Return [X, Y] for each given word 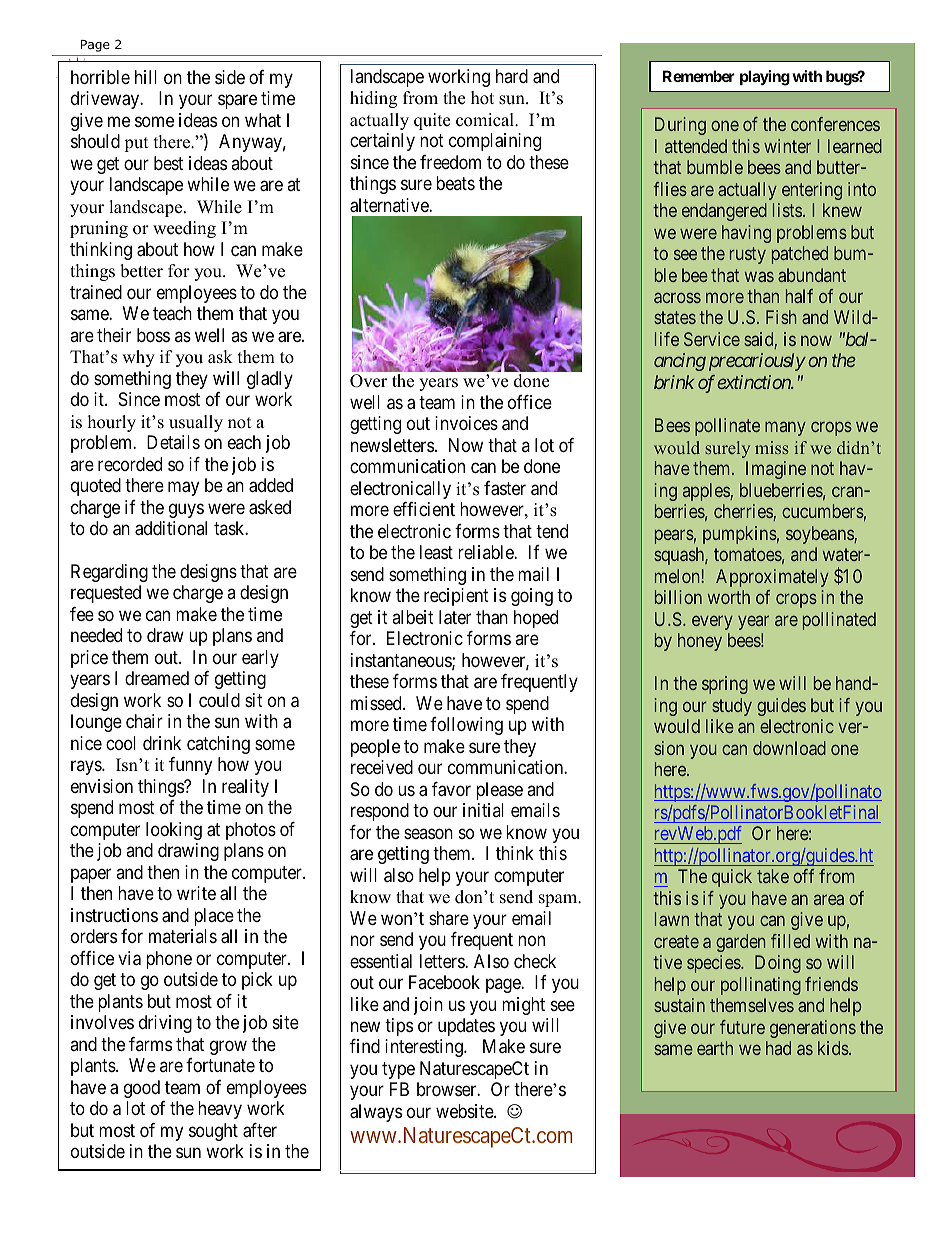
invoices [466, 423]
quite [432, 121]
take [773, 876]
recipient [456, 597]
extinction [754, 382]
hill [146, 77]
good [142, 1089]
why [138, 358]
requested [106, 594]
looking [174, 831]
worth [729, 597]
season [428, 833]
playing [765, 78]
